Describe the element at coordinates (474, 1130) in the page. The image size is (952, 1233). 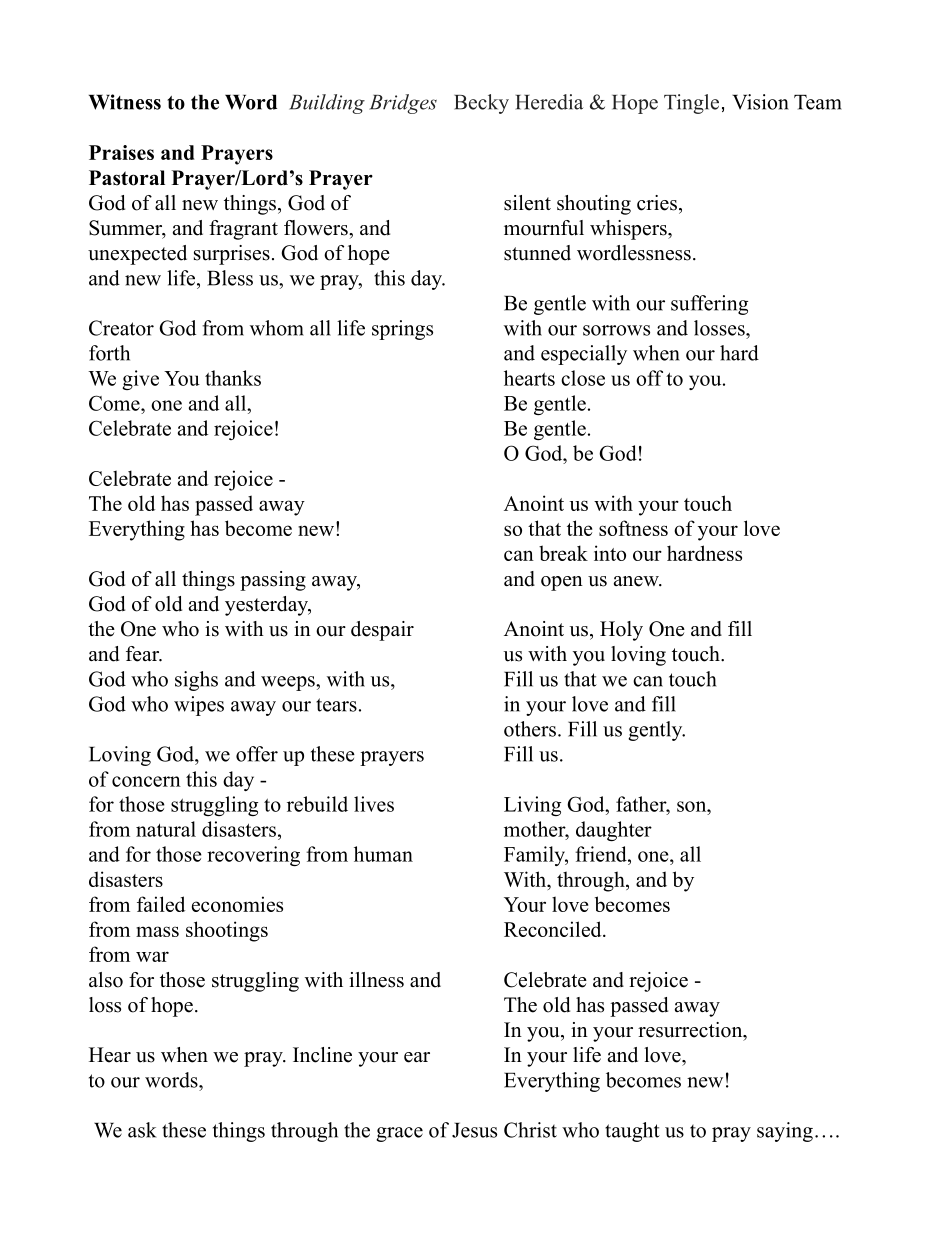
I see `Jesus` at that location.
